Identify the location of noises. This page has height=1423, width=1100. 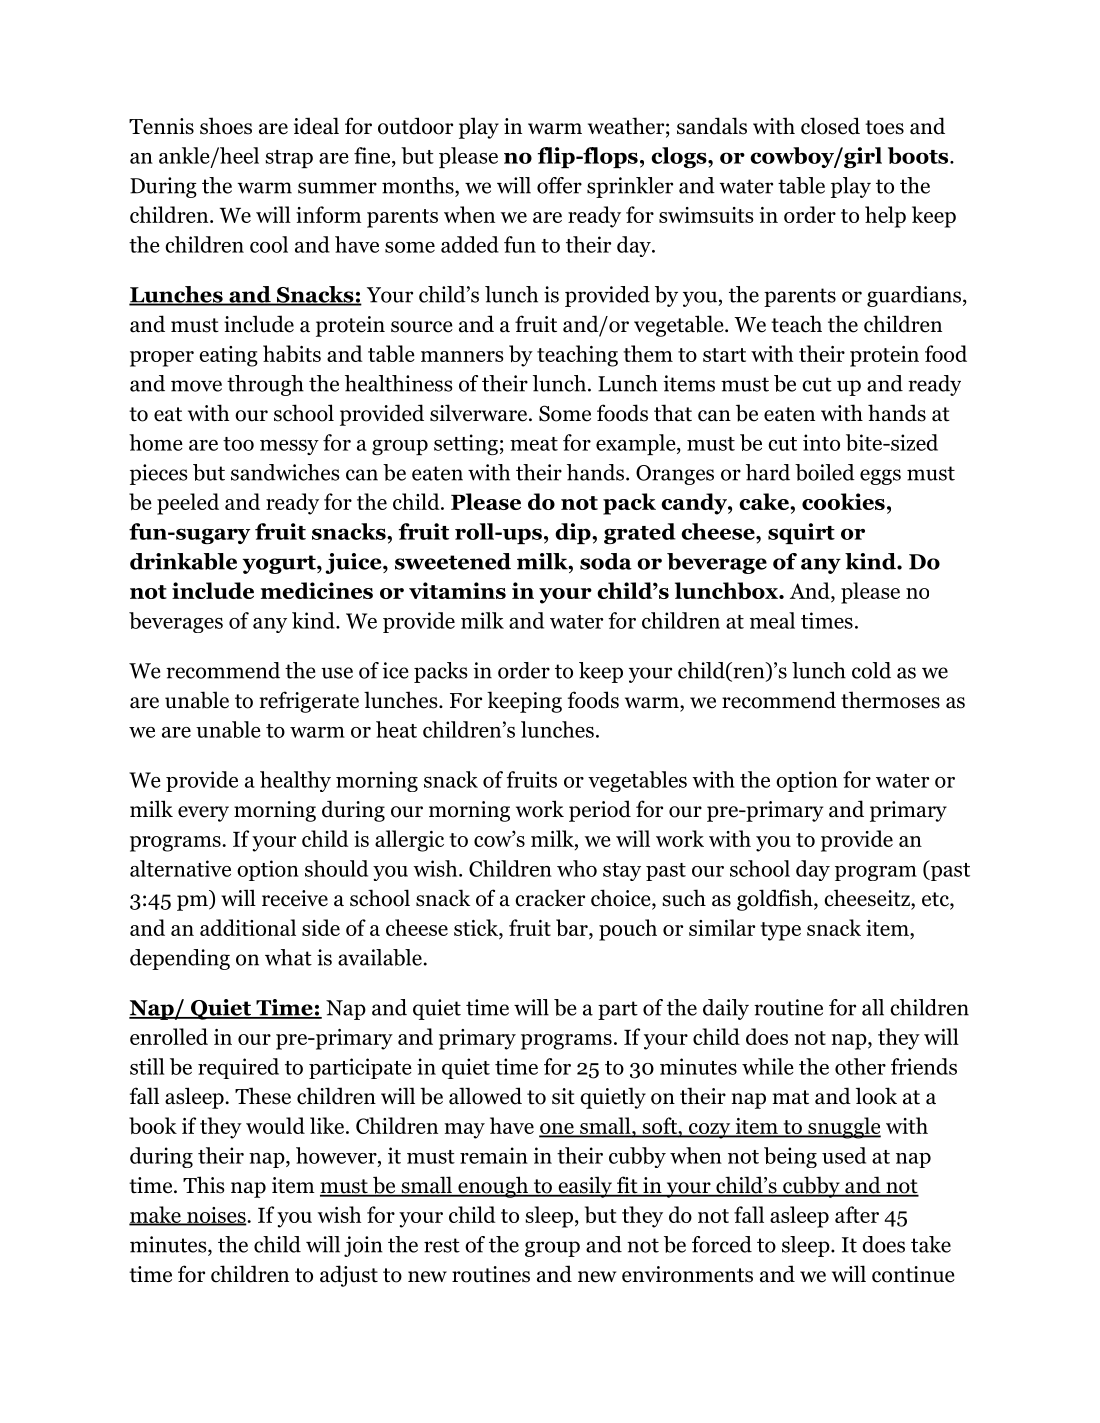
(216, 1216).
